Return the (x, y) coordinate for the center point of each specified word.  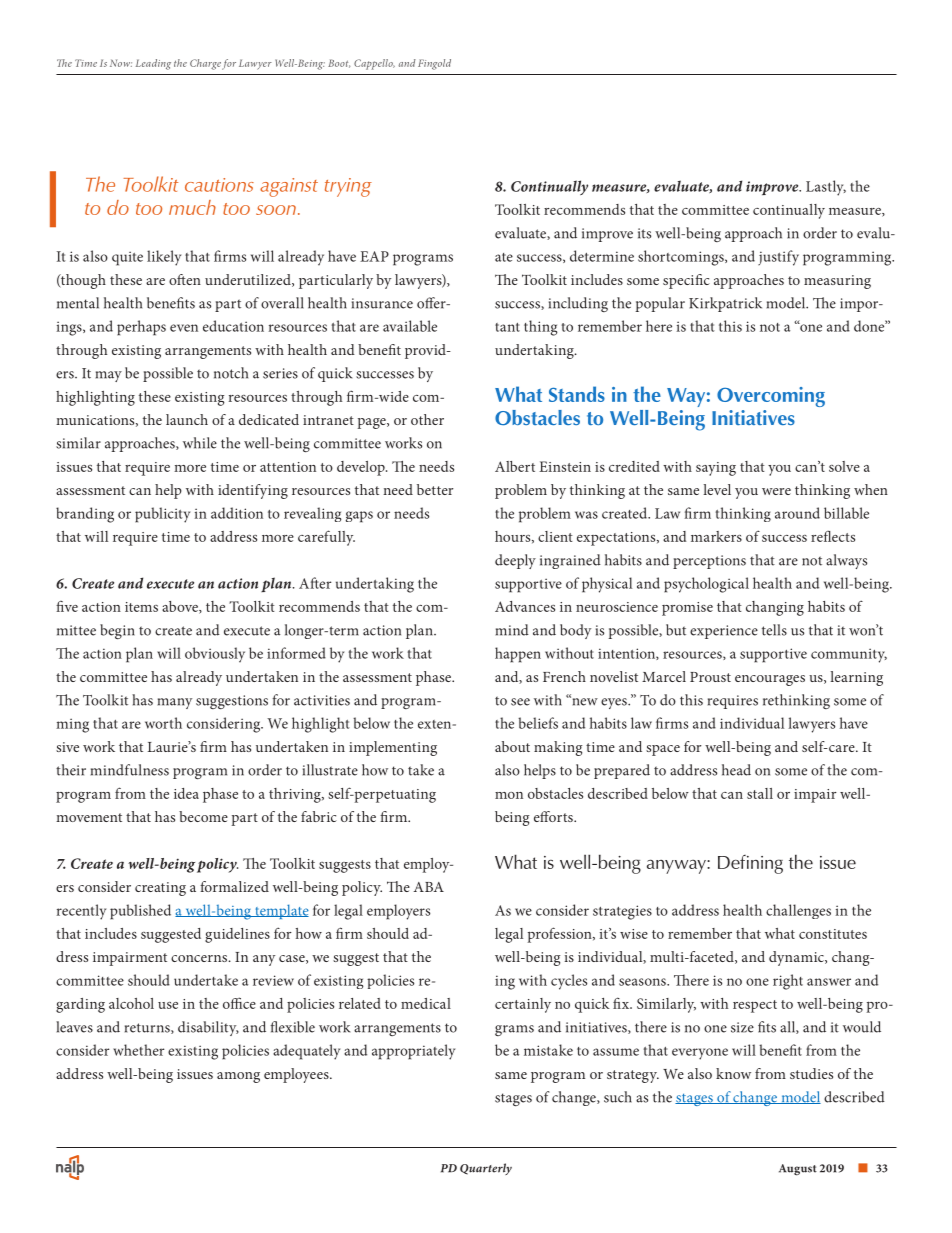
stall (760, 793)
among (238, 1077)
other (427, 419)
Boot (339, 63)
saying (716, 469)
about (512, 746)
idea (186, 793)
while (200, 443)
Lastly (826, 188)
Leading (153, 64)
